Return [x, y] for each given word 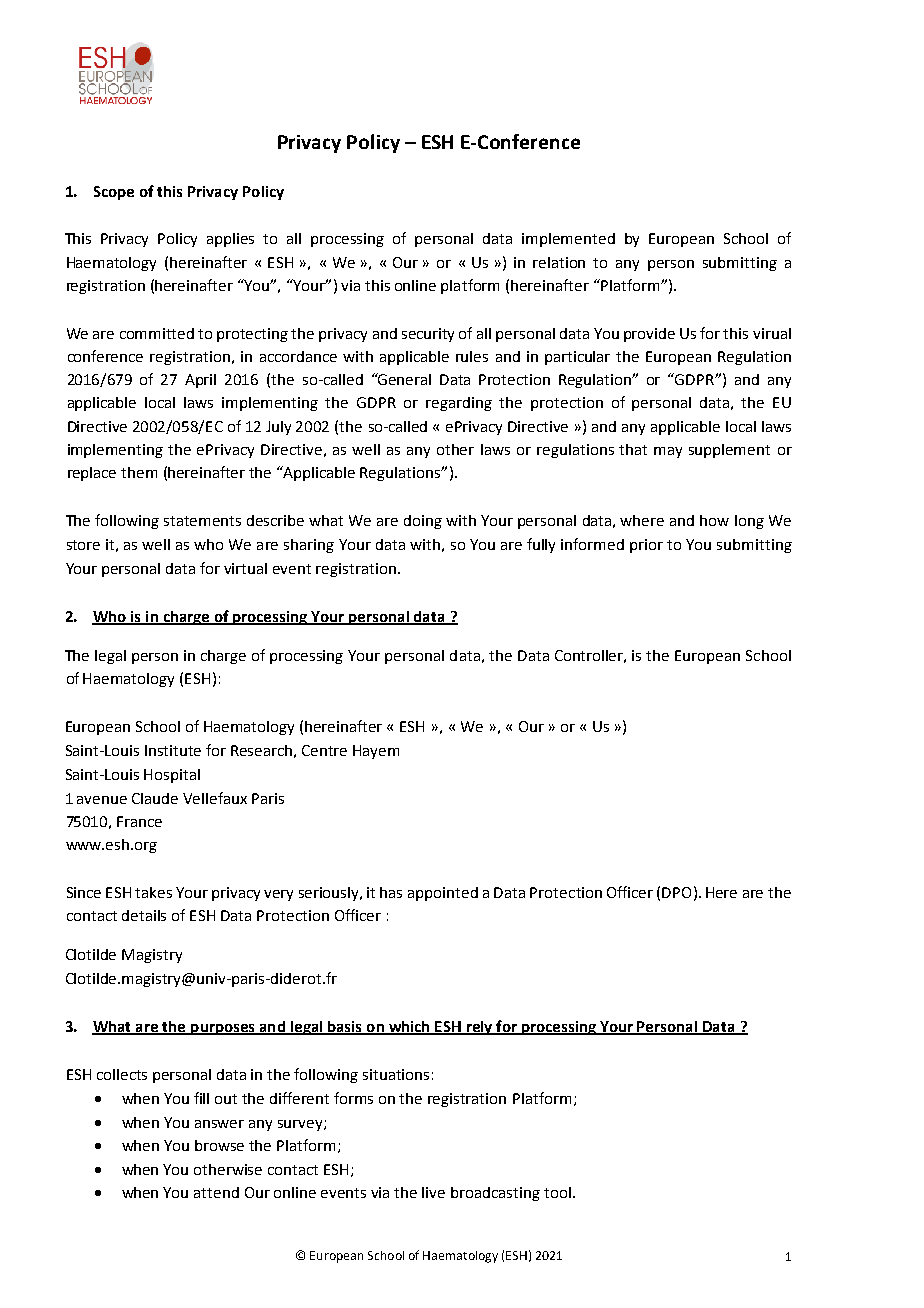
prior [646, 546]
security [428, 335]
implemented [568, 240]
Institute [173, 750]
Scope [114, 193]
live [433, 1192]
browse [219, 1145]
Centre [324, 750]
